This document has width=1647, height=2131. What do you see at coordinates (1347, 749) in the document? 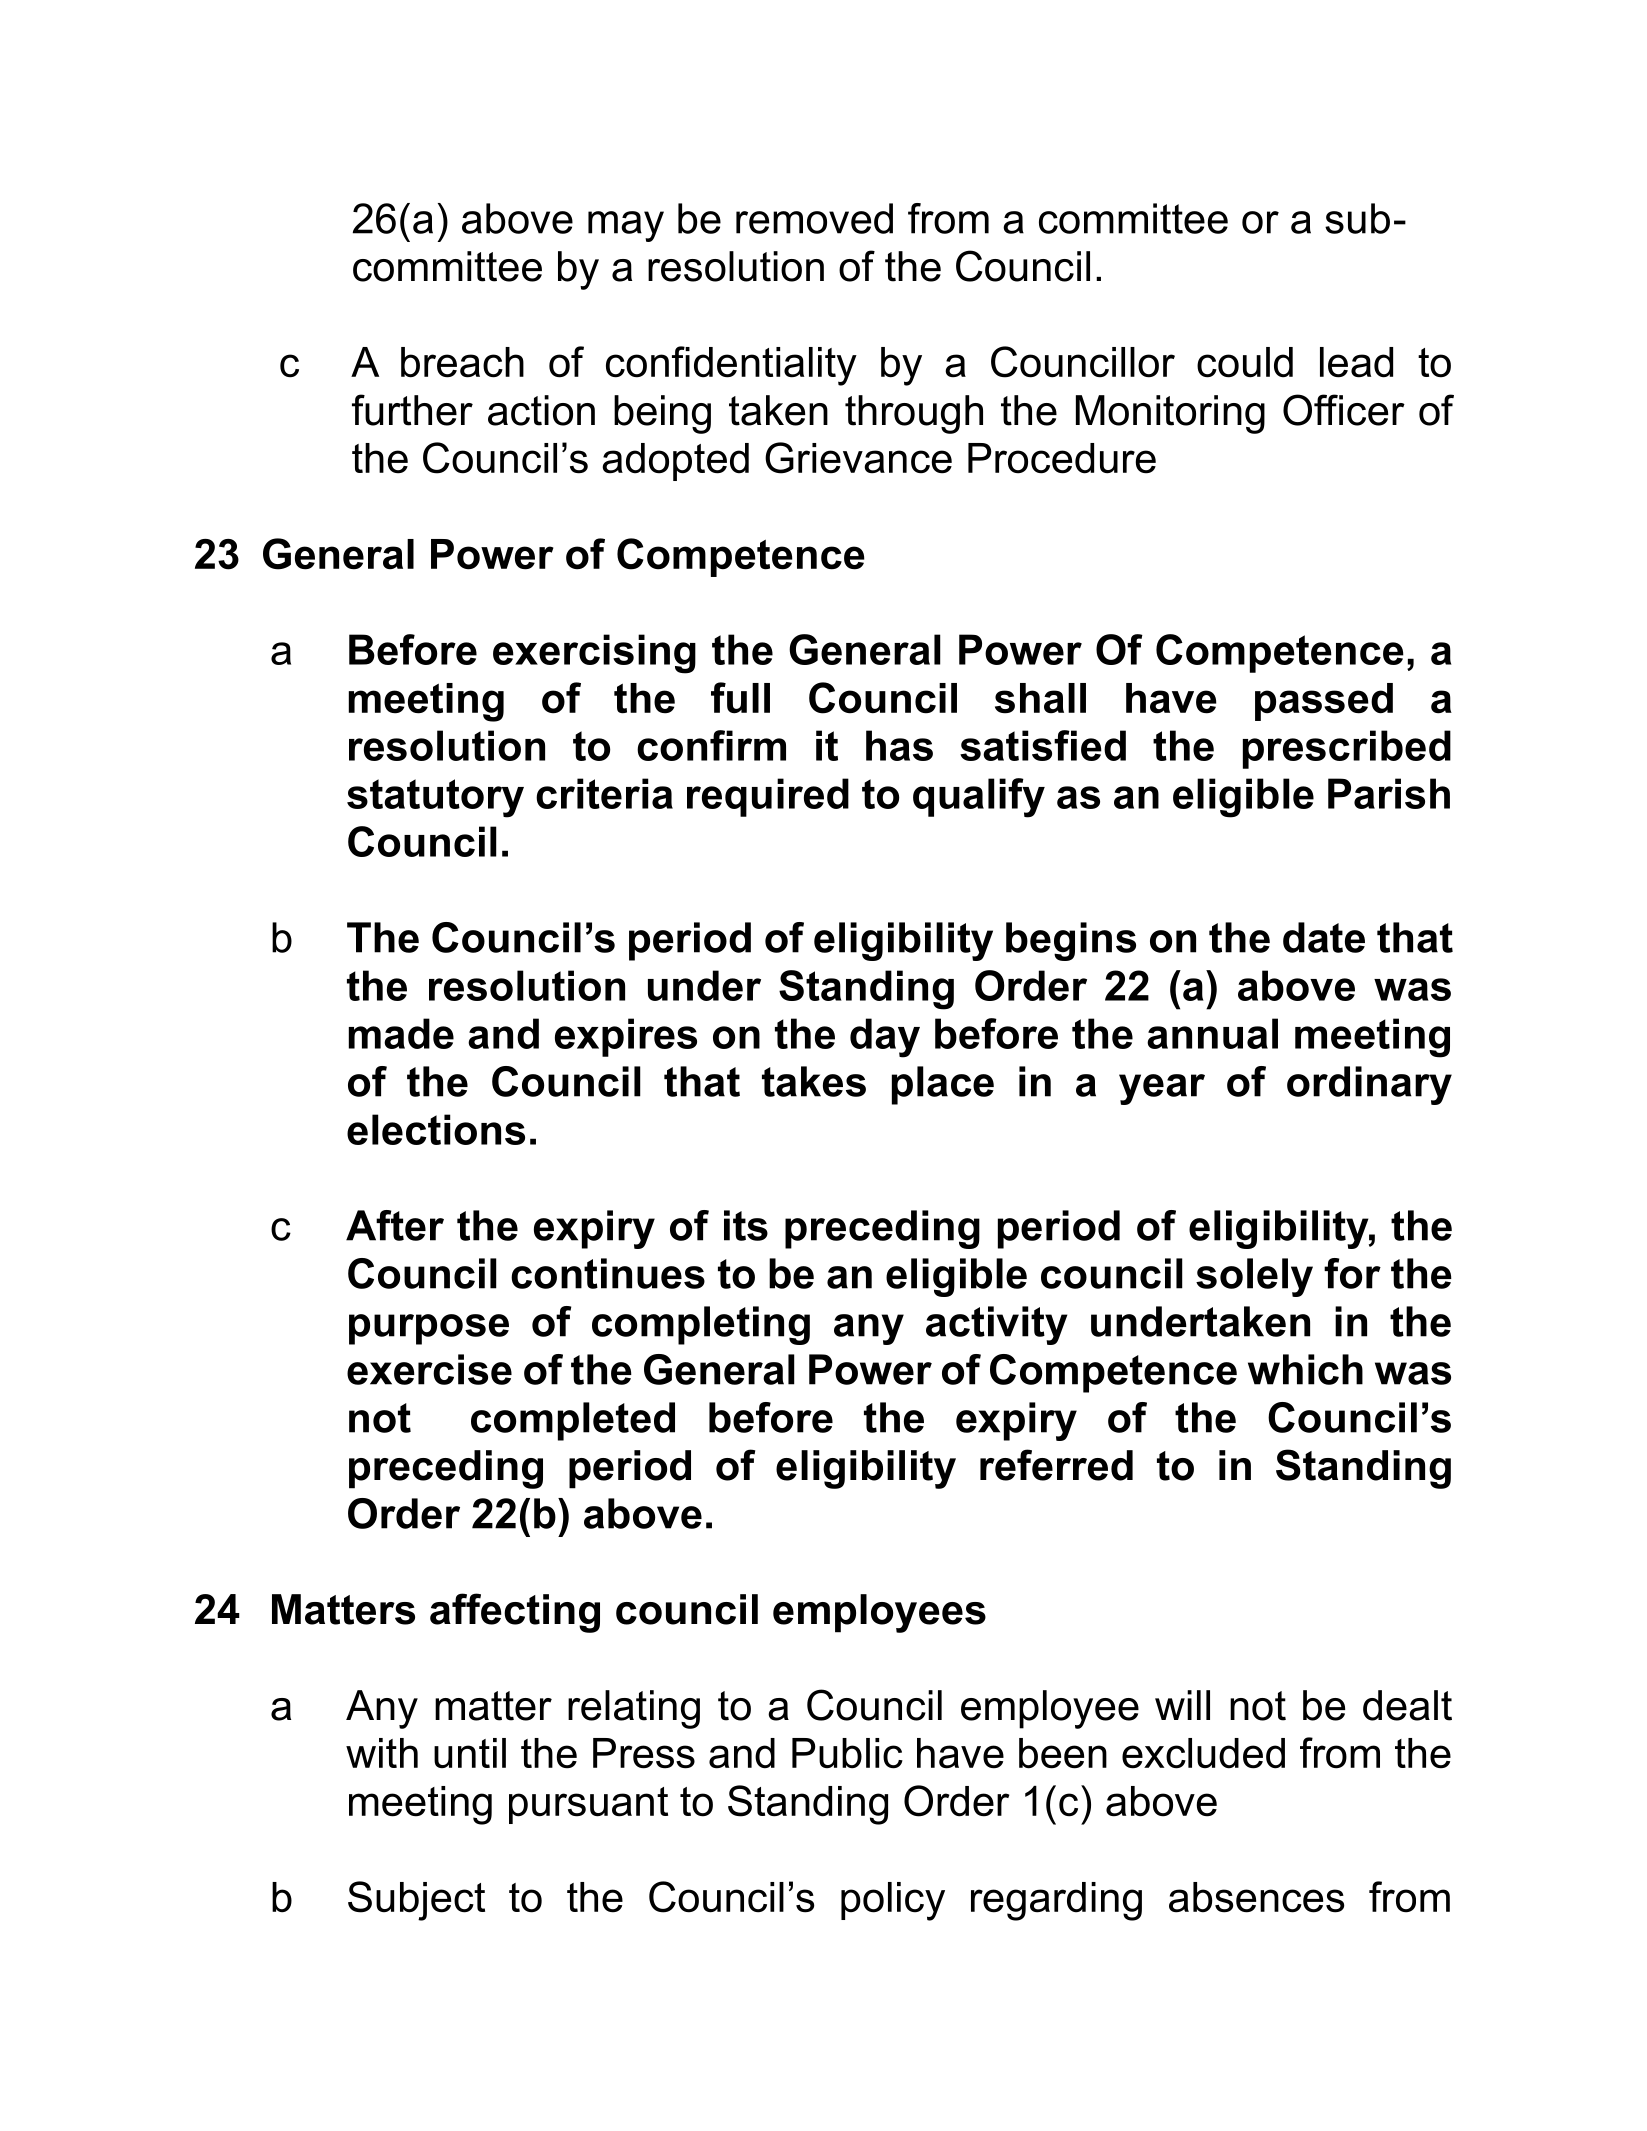
I see `prescribed` at bounding box center [1347, 749].
